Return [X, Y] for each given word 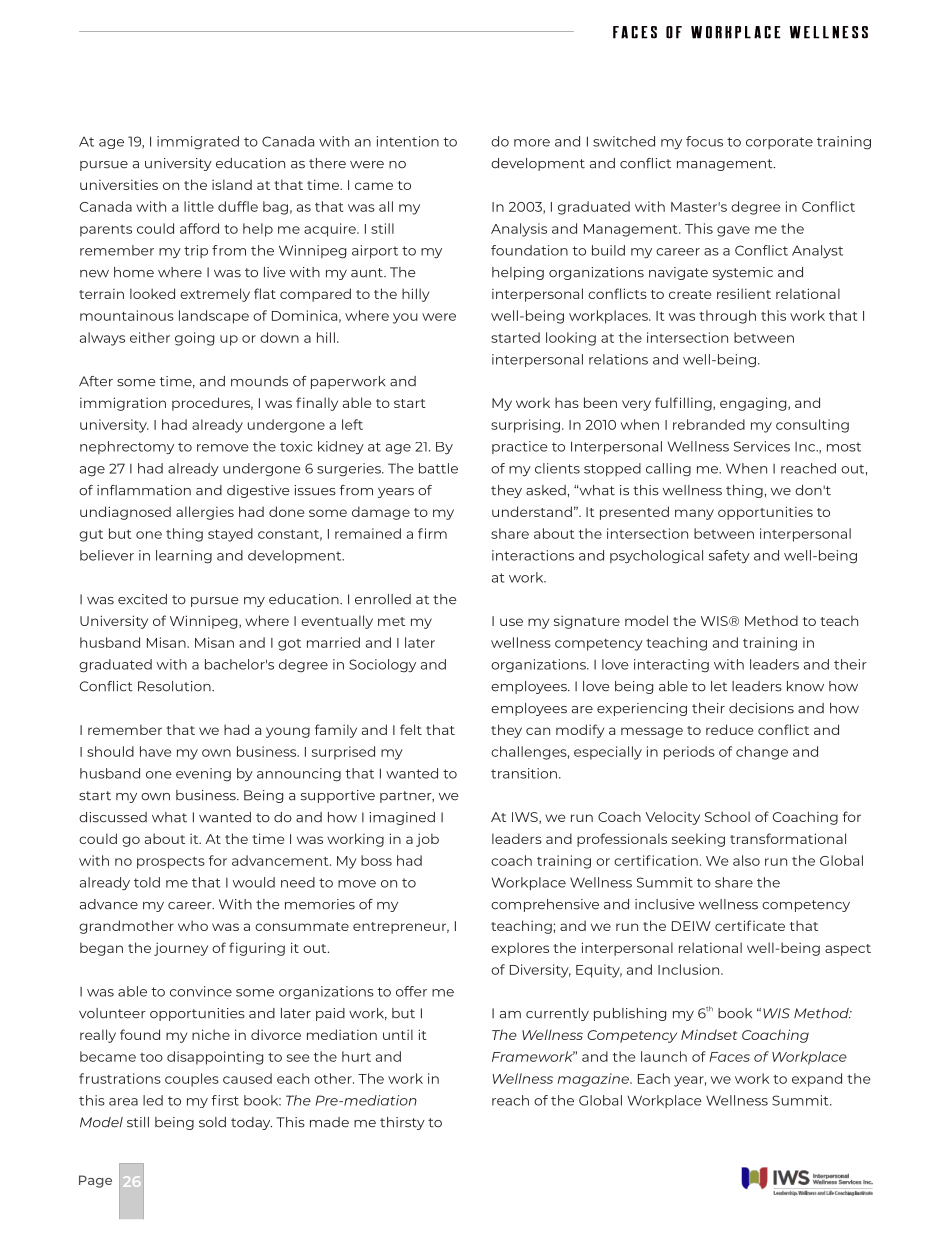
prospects [171, 863]
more [532, 143]
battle [438, 468]
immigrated [198, 143]
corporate [779, 143]
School [727, 816]
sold [212, 1122]
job [427, 840]
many [694, 514]
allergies [205, 513]
